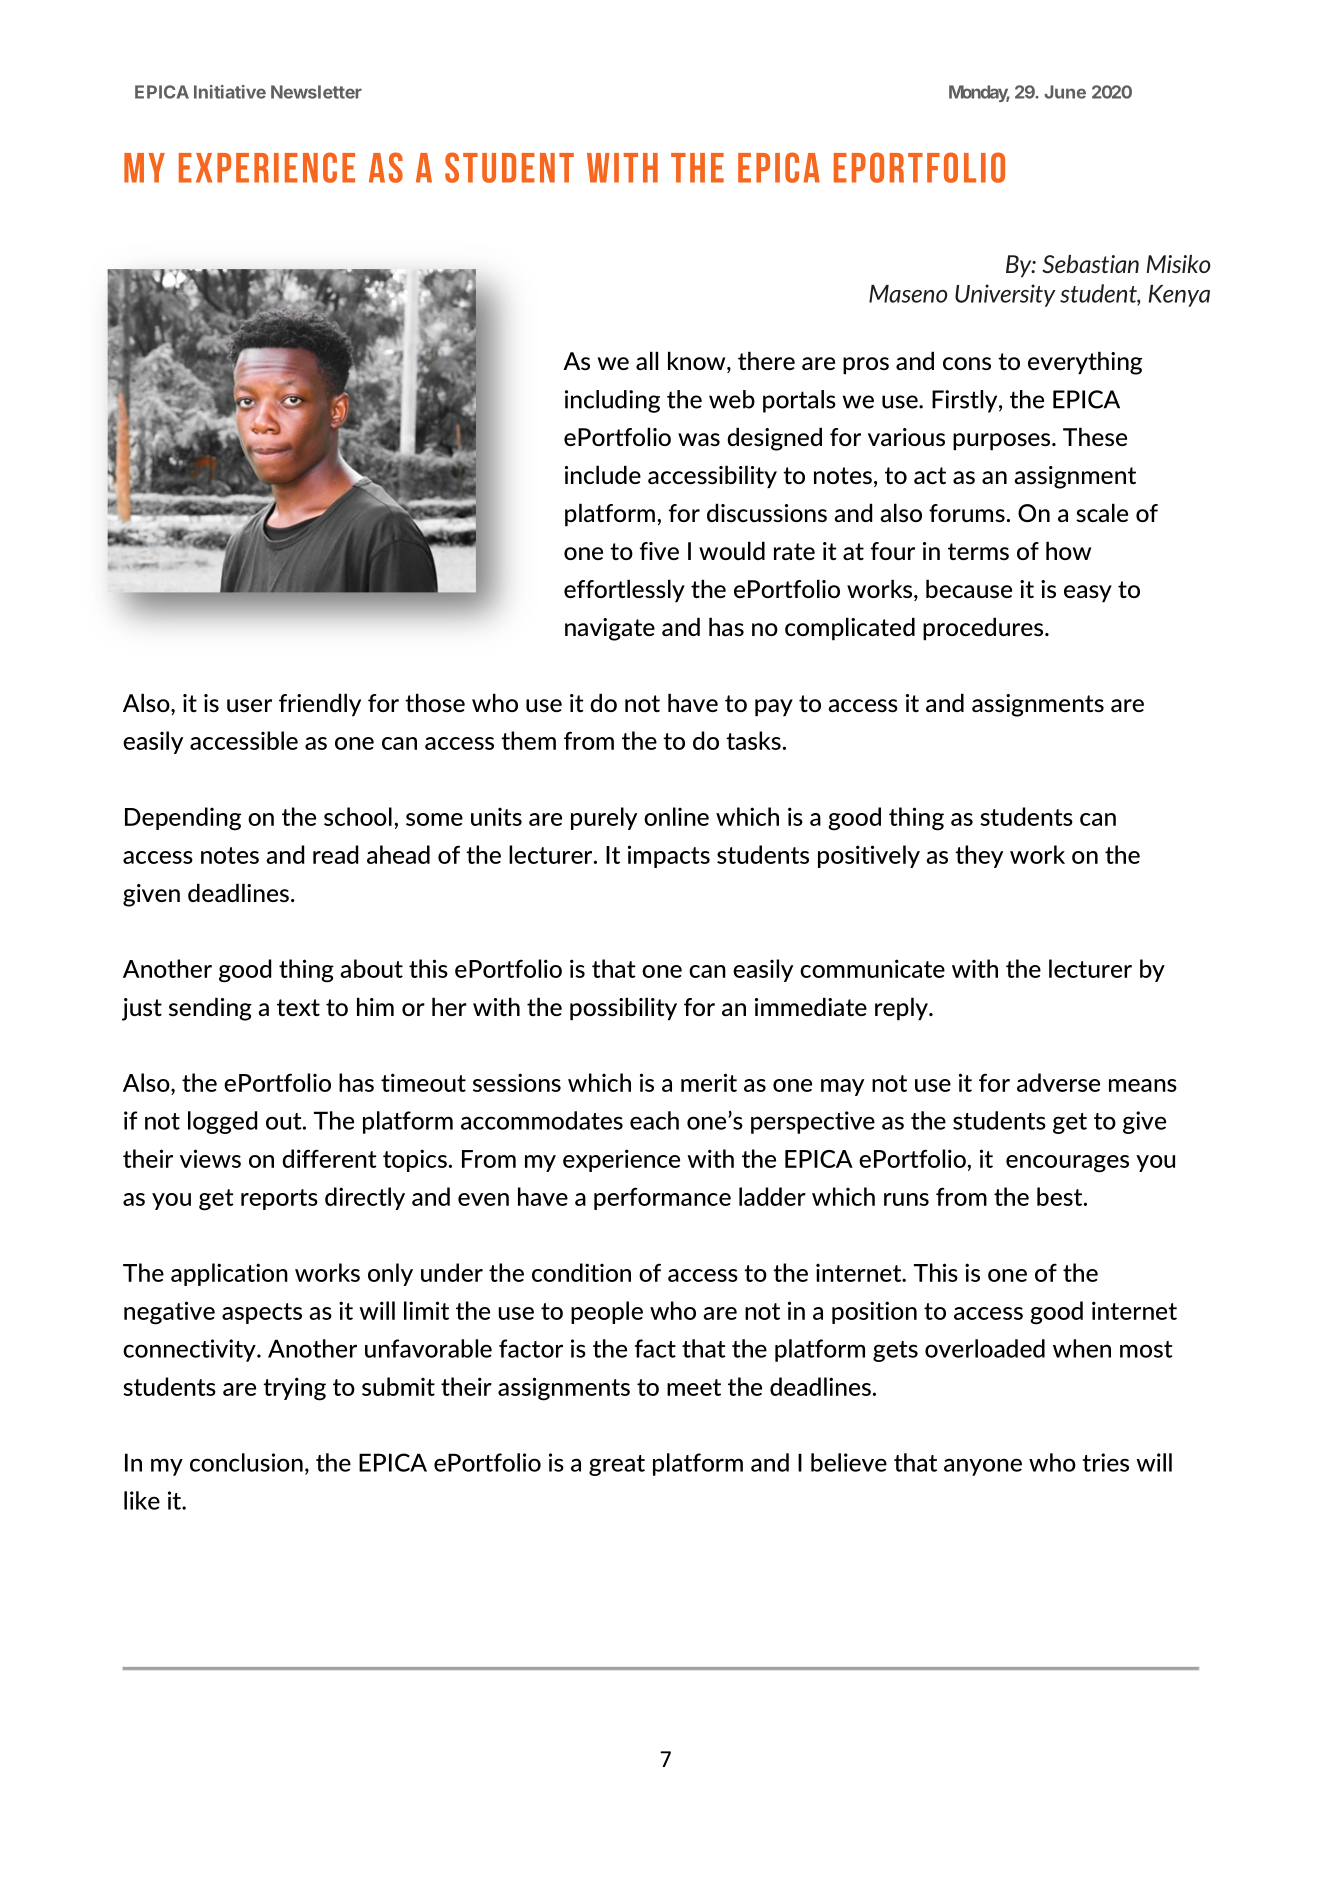 This screenshot has height=1882, width=1329. I want to click on Depending, so click(183, 819).
